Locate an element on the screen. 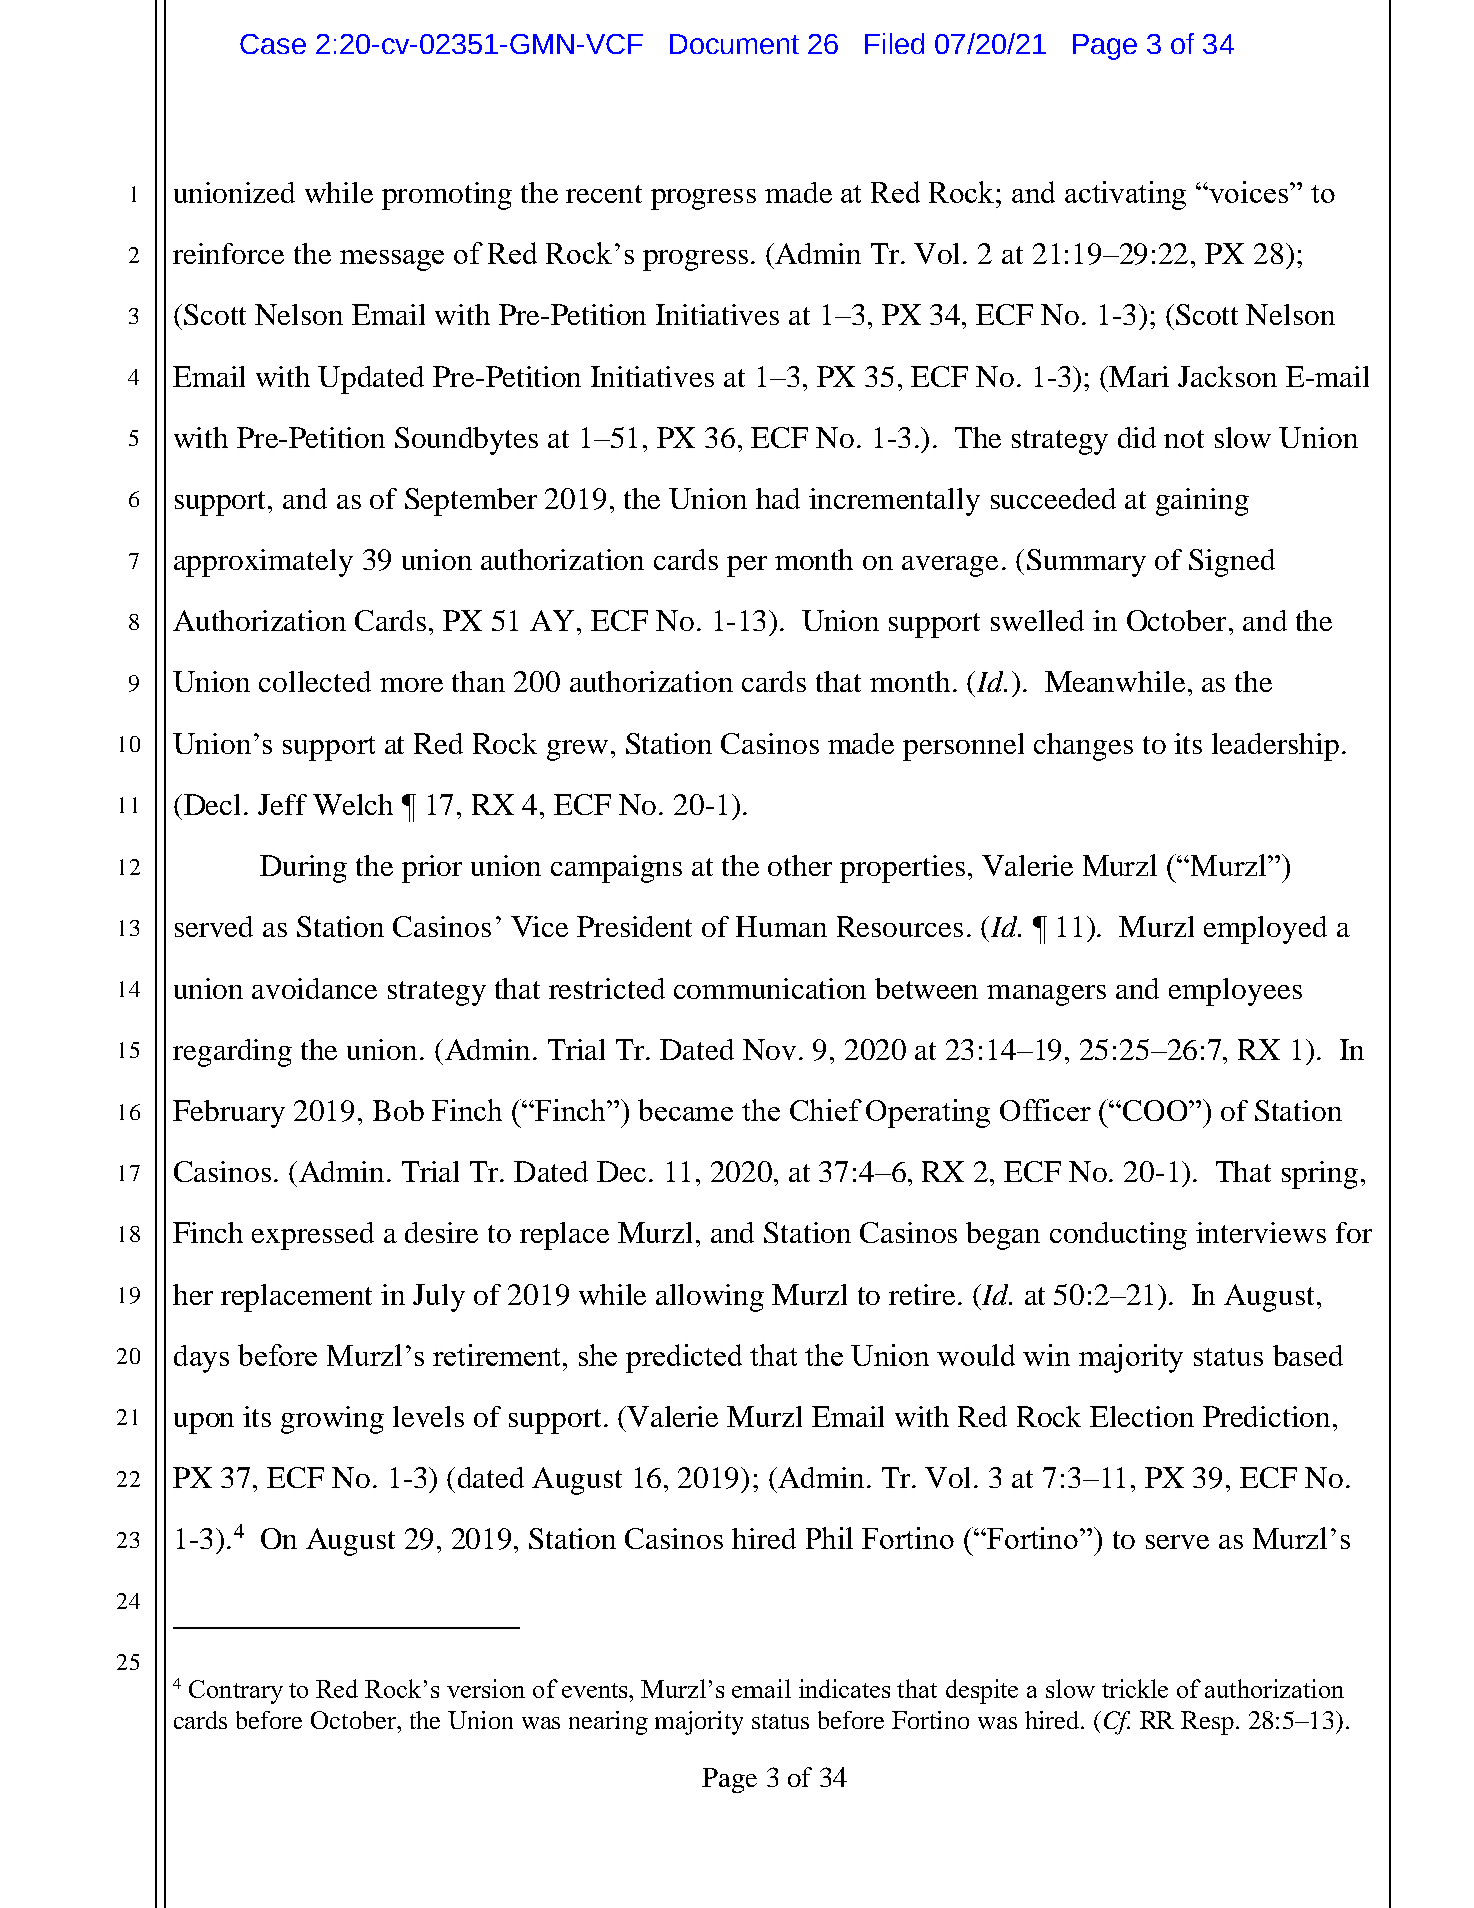 The image size is (1474, 1908). trickle is located at coordinates (1135, 1688).
